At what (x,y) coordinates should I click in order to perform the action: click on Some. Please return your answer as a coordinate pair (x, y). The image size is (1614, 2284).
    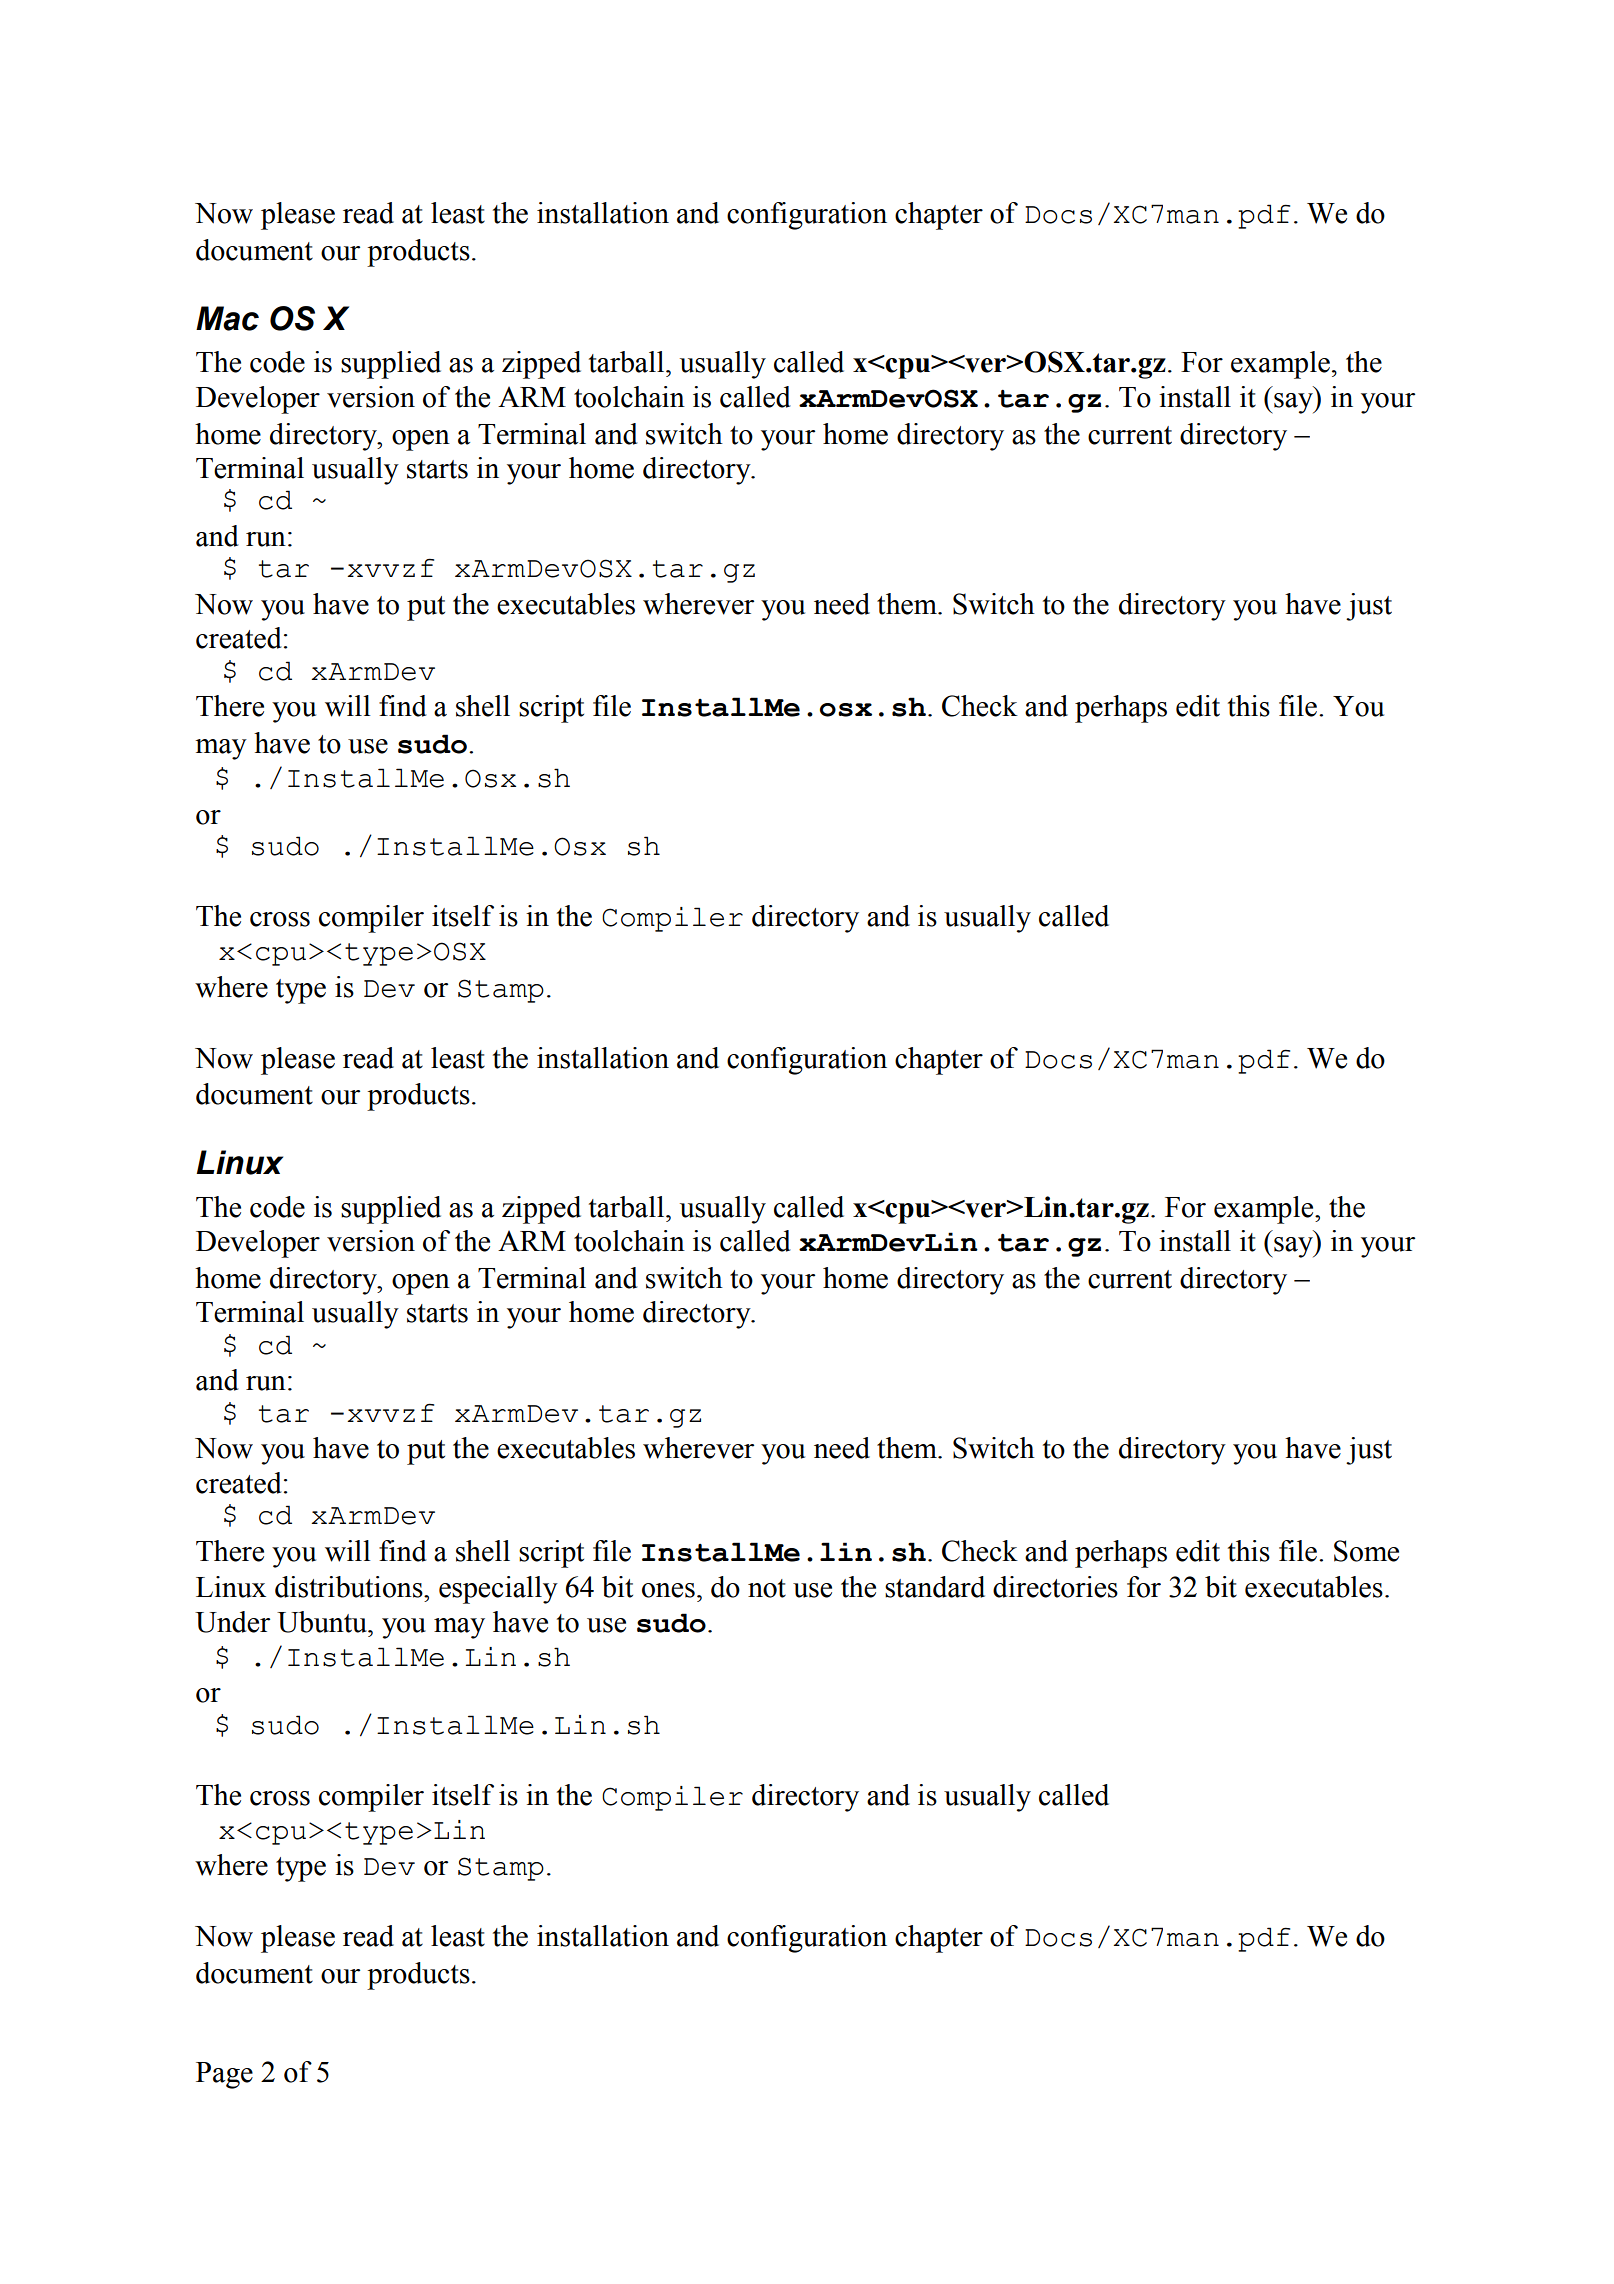
    Looking at the image, I should click on (1366, 1551).
